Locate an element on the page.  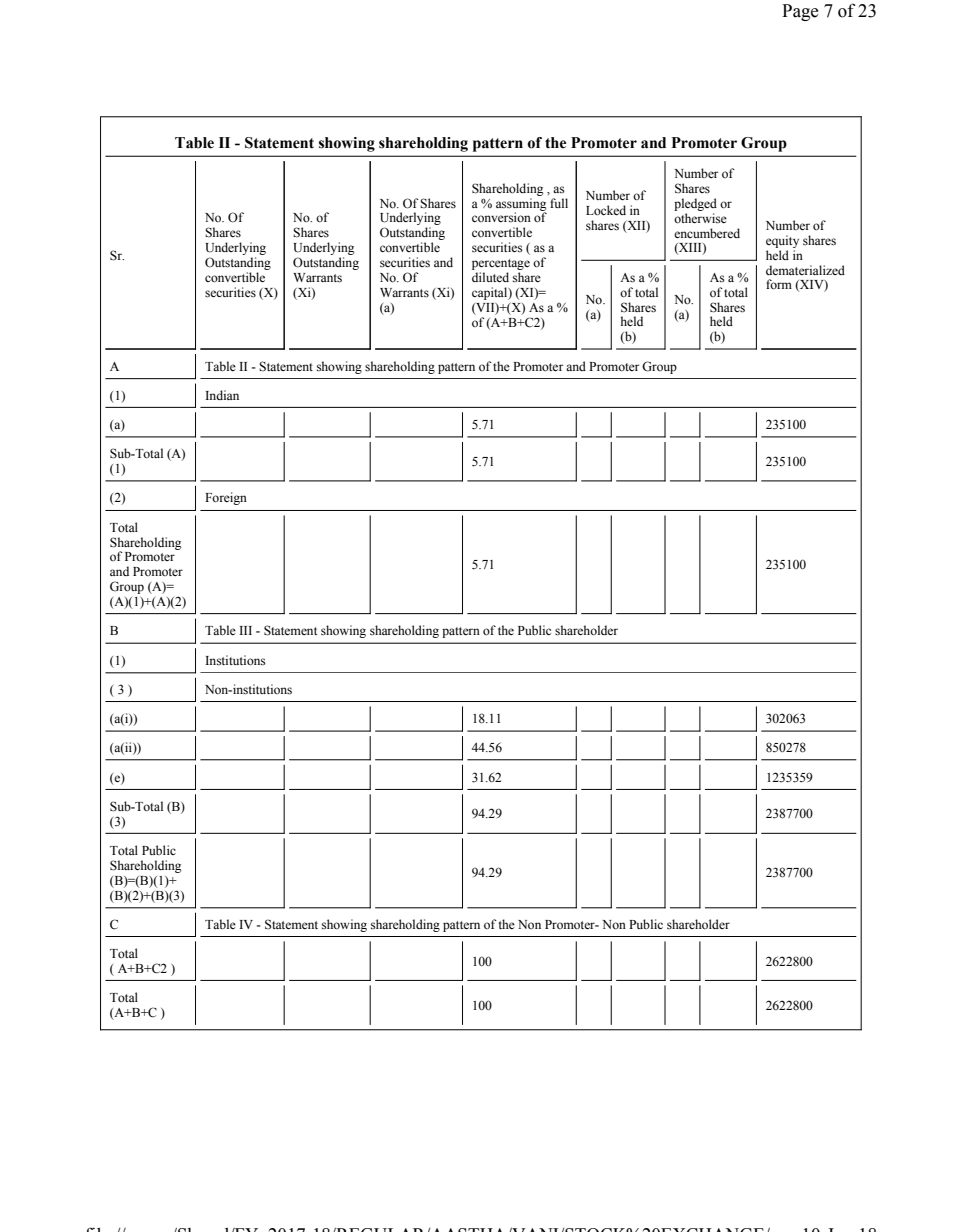
Page is located at coordinates (800, 12).
